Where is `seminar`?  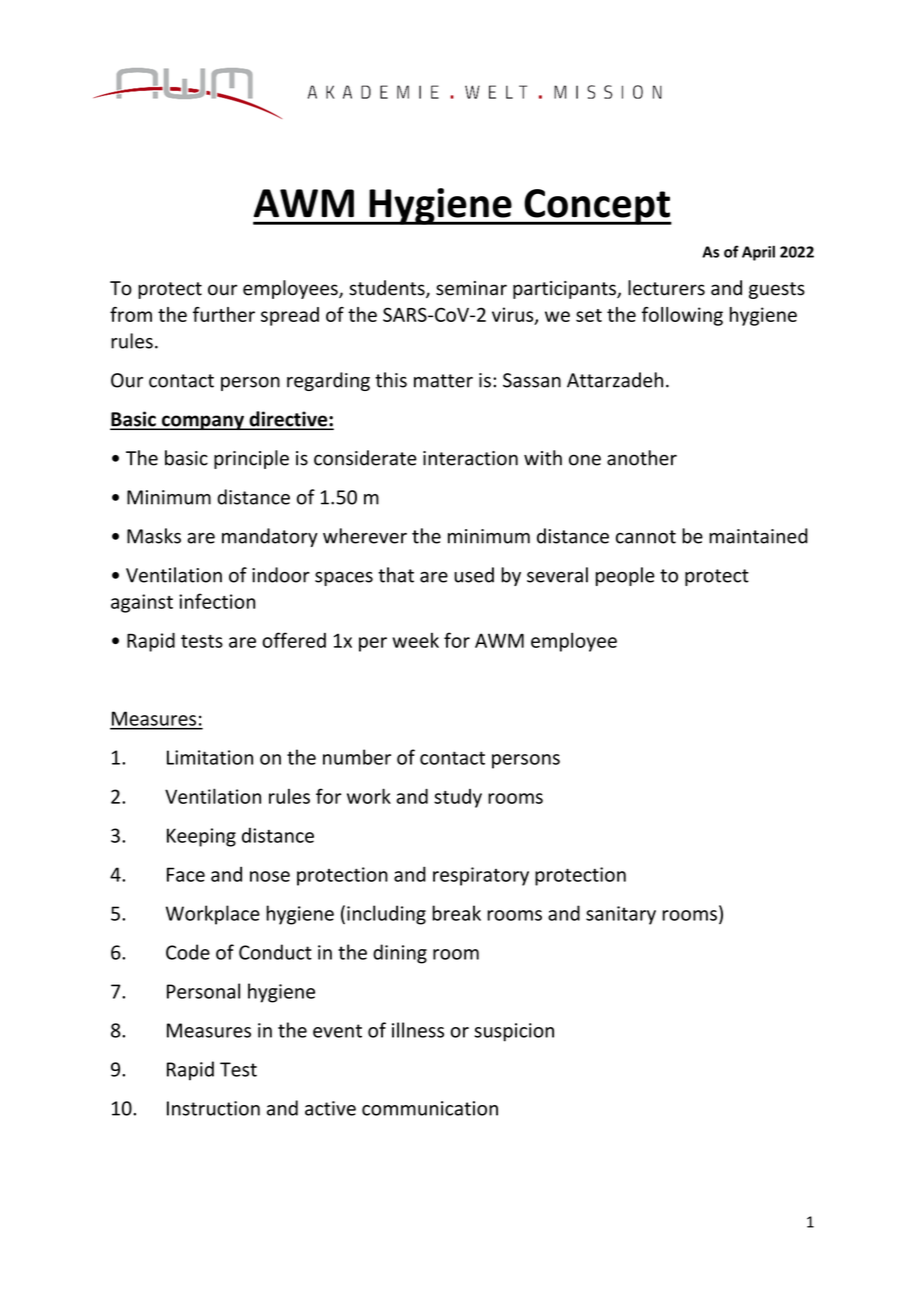
seminar is located at coordinates (471, 288).
